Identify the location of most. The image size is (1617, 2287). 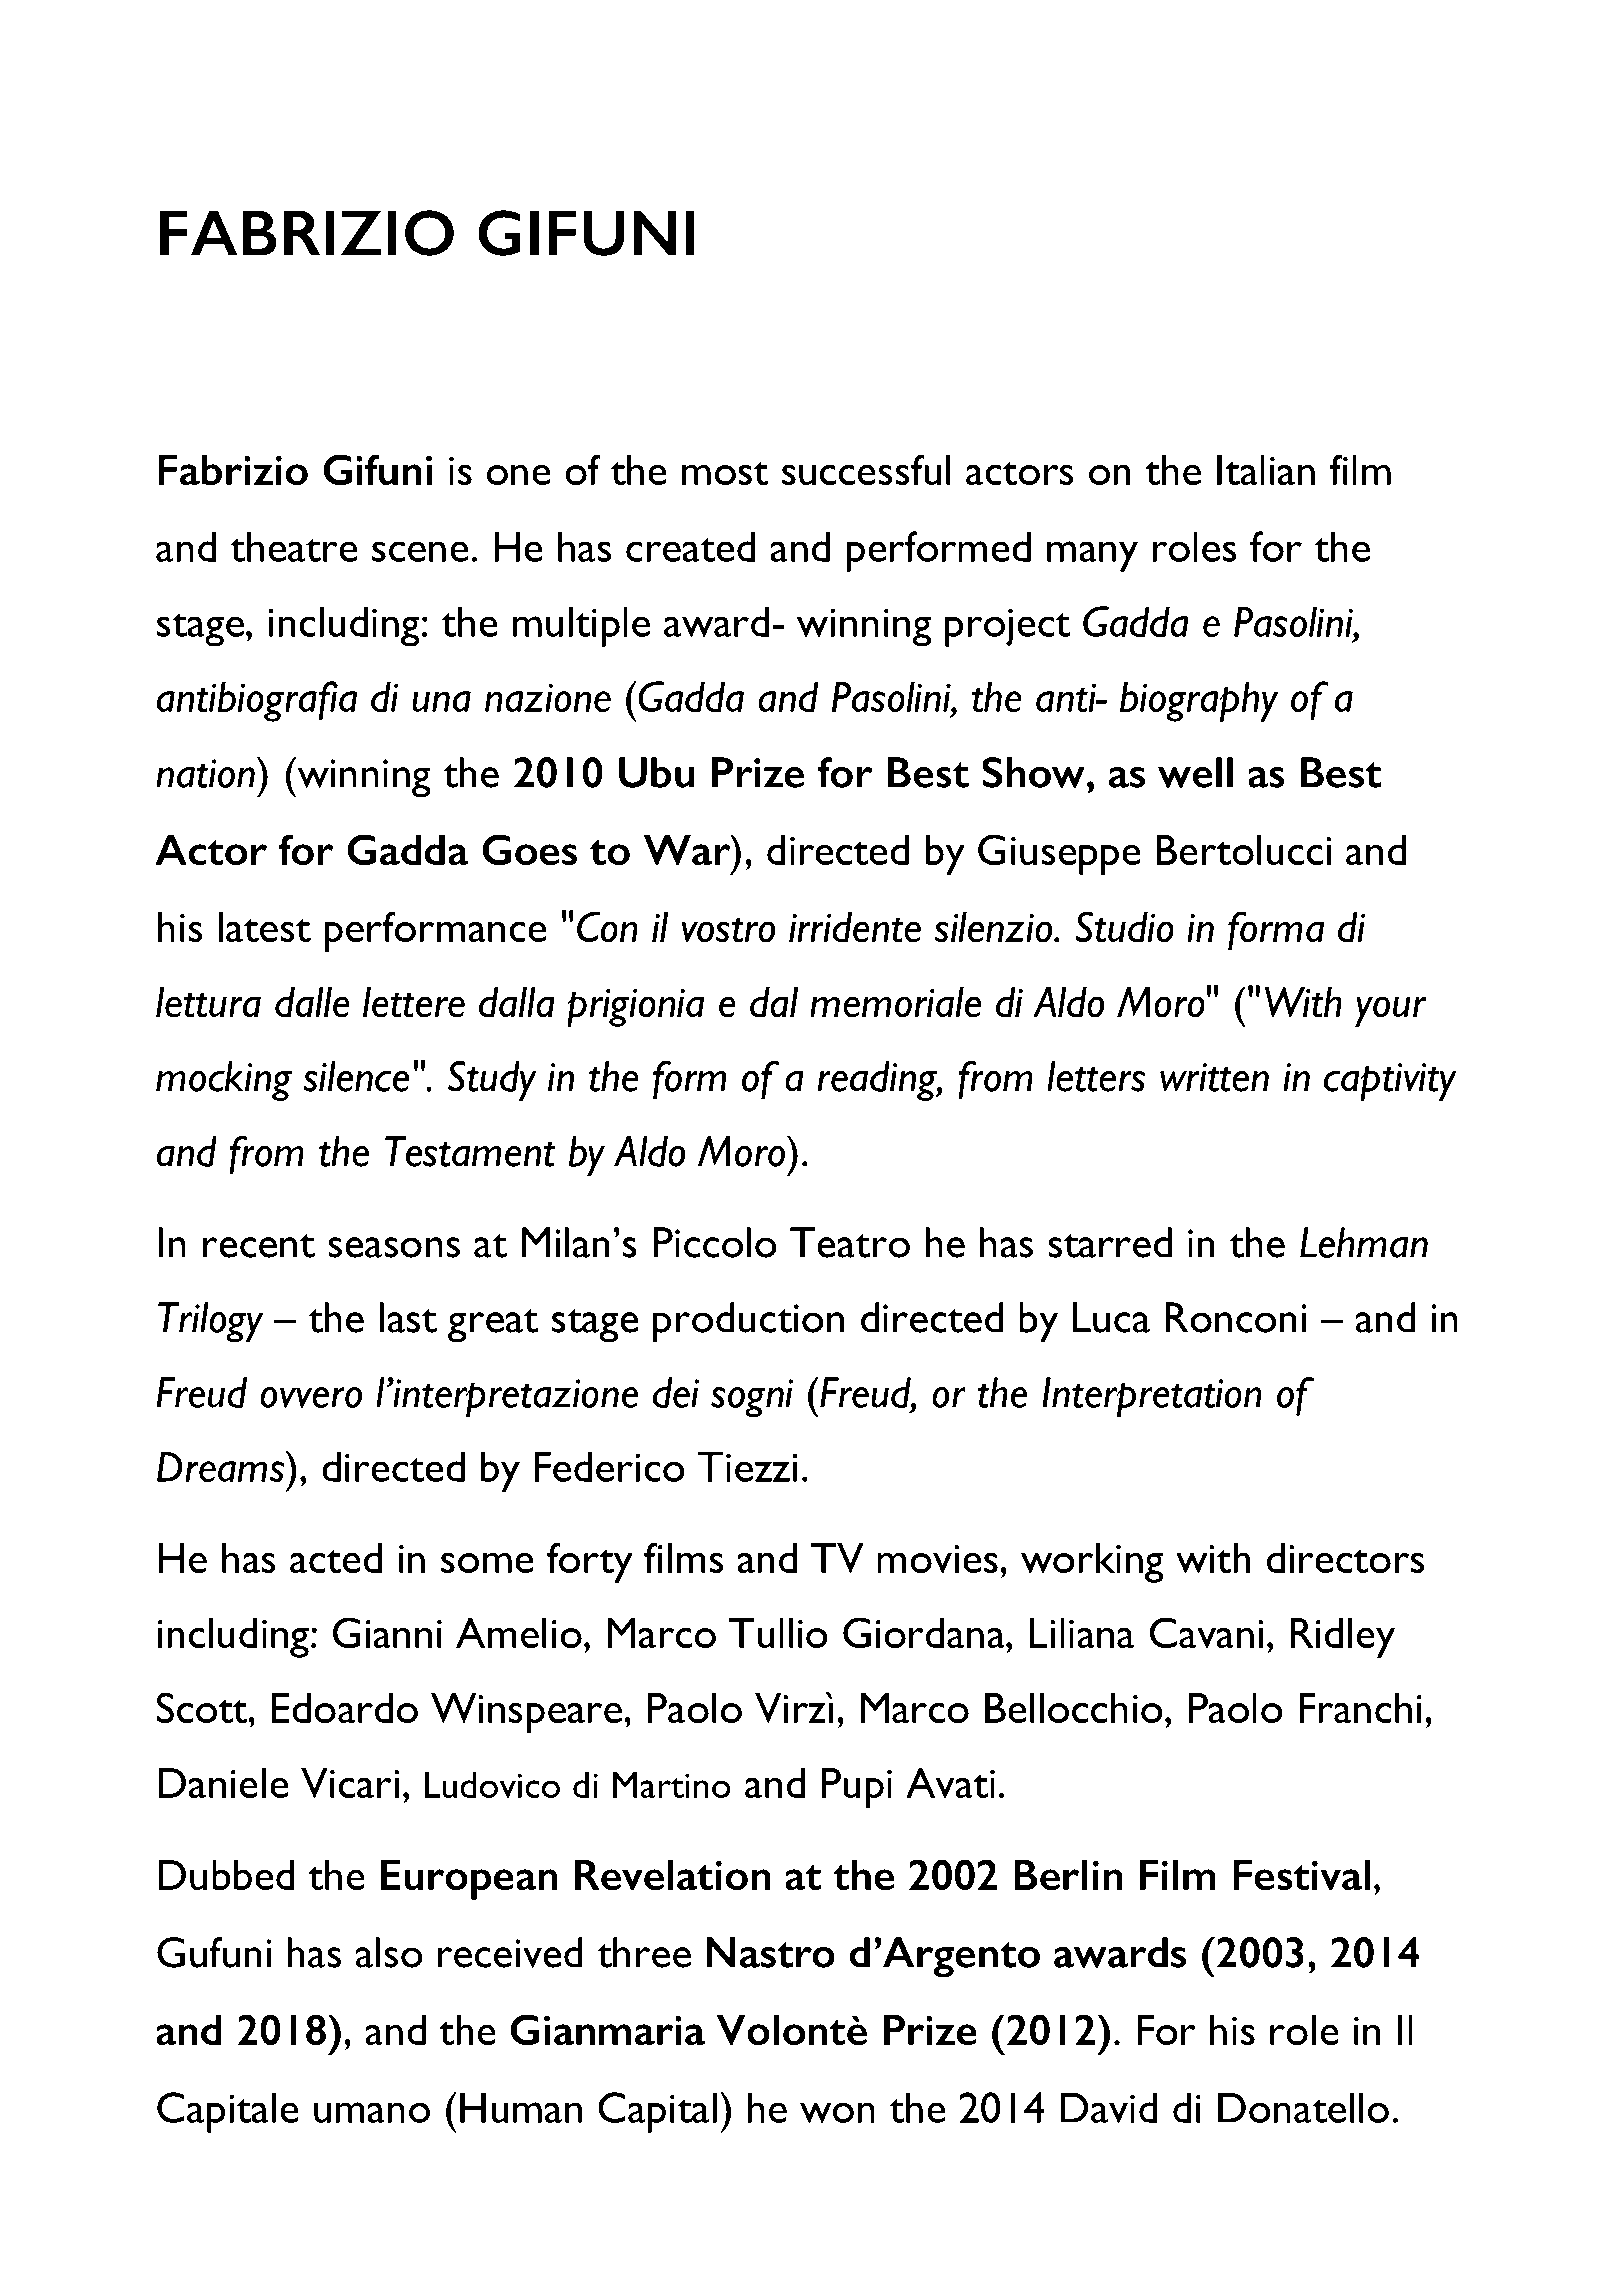
(725, 473).
